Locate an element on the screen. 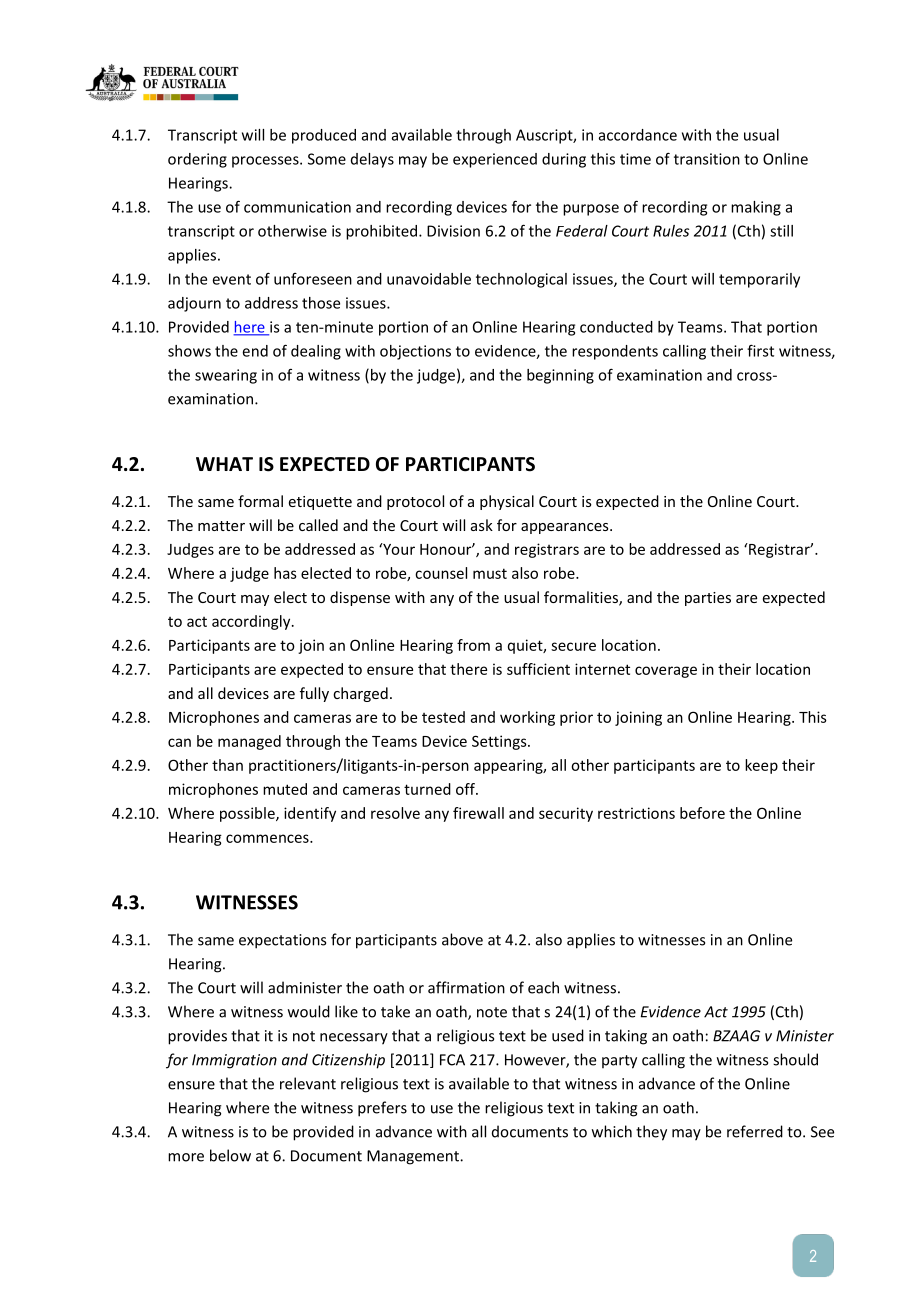  above is located at coordinates (462, 939).
